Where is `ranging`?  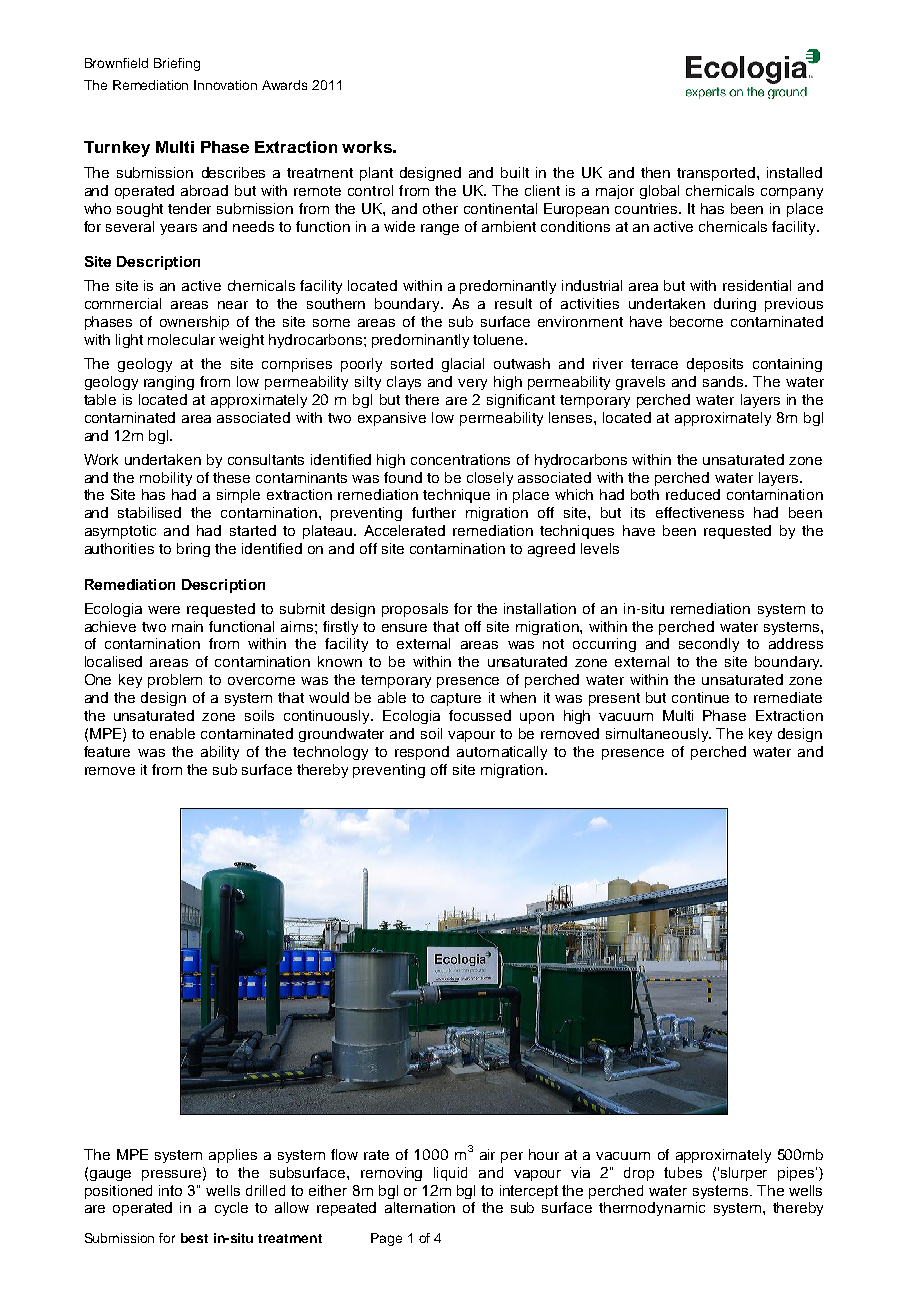
ranging is located at coordinates (169, 383).
